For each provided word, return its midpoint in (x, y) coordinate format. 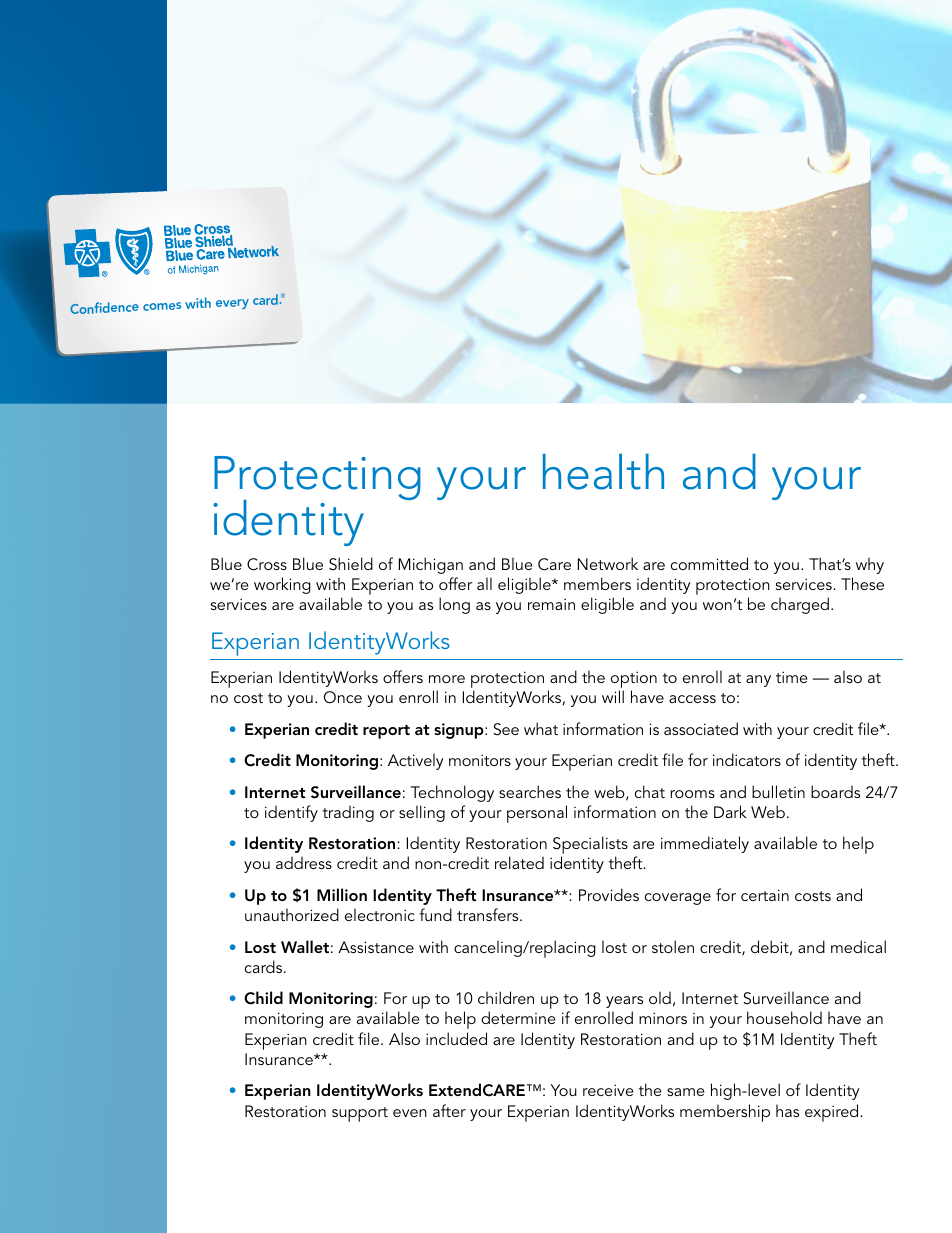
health (603, 472)
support (360, 1114)
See (506, 729)
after (449, 1110)
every (232, 304)
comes (162, 306)
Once (343, 697)
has (787, 1110)
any (758, 681)
